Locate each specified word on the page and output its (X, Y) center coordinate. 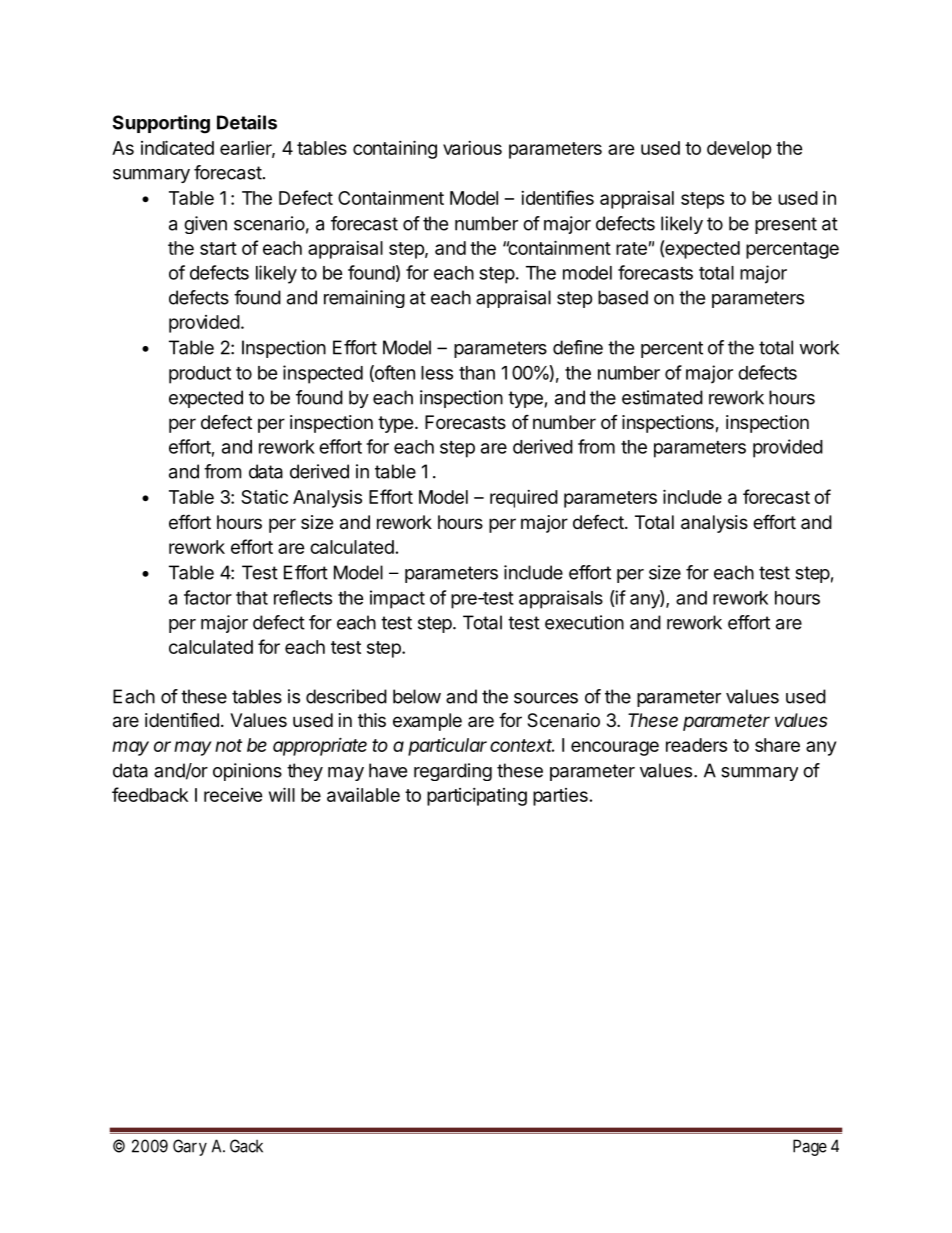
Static (264, 497)
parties (560, 797)
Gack (246, 1146)
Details (247, 122)
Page (810, 1147)
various (472, 148)
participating (477, 797)
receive (233, 795)
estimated (662, 397)
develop (739, 150)
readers (696, 745)
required (524, 499)
